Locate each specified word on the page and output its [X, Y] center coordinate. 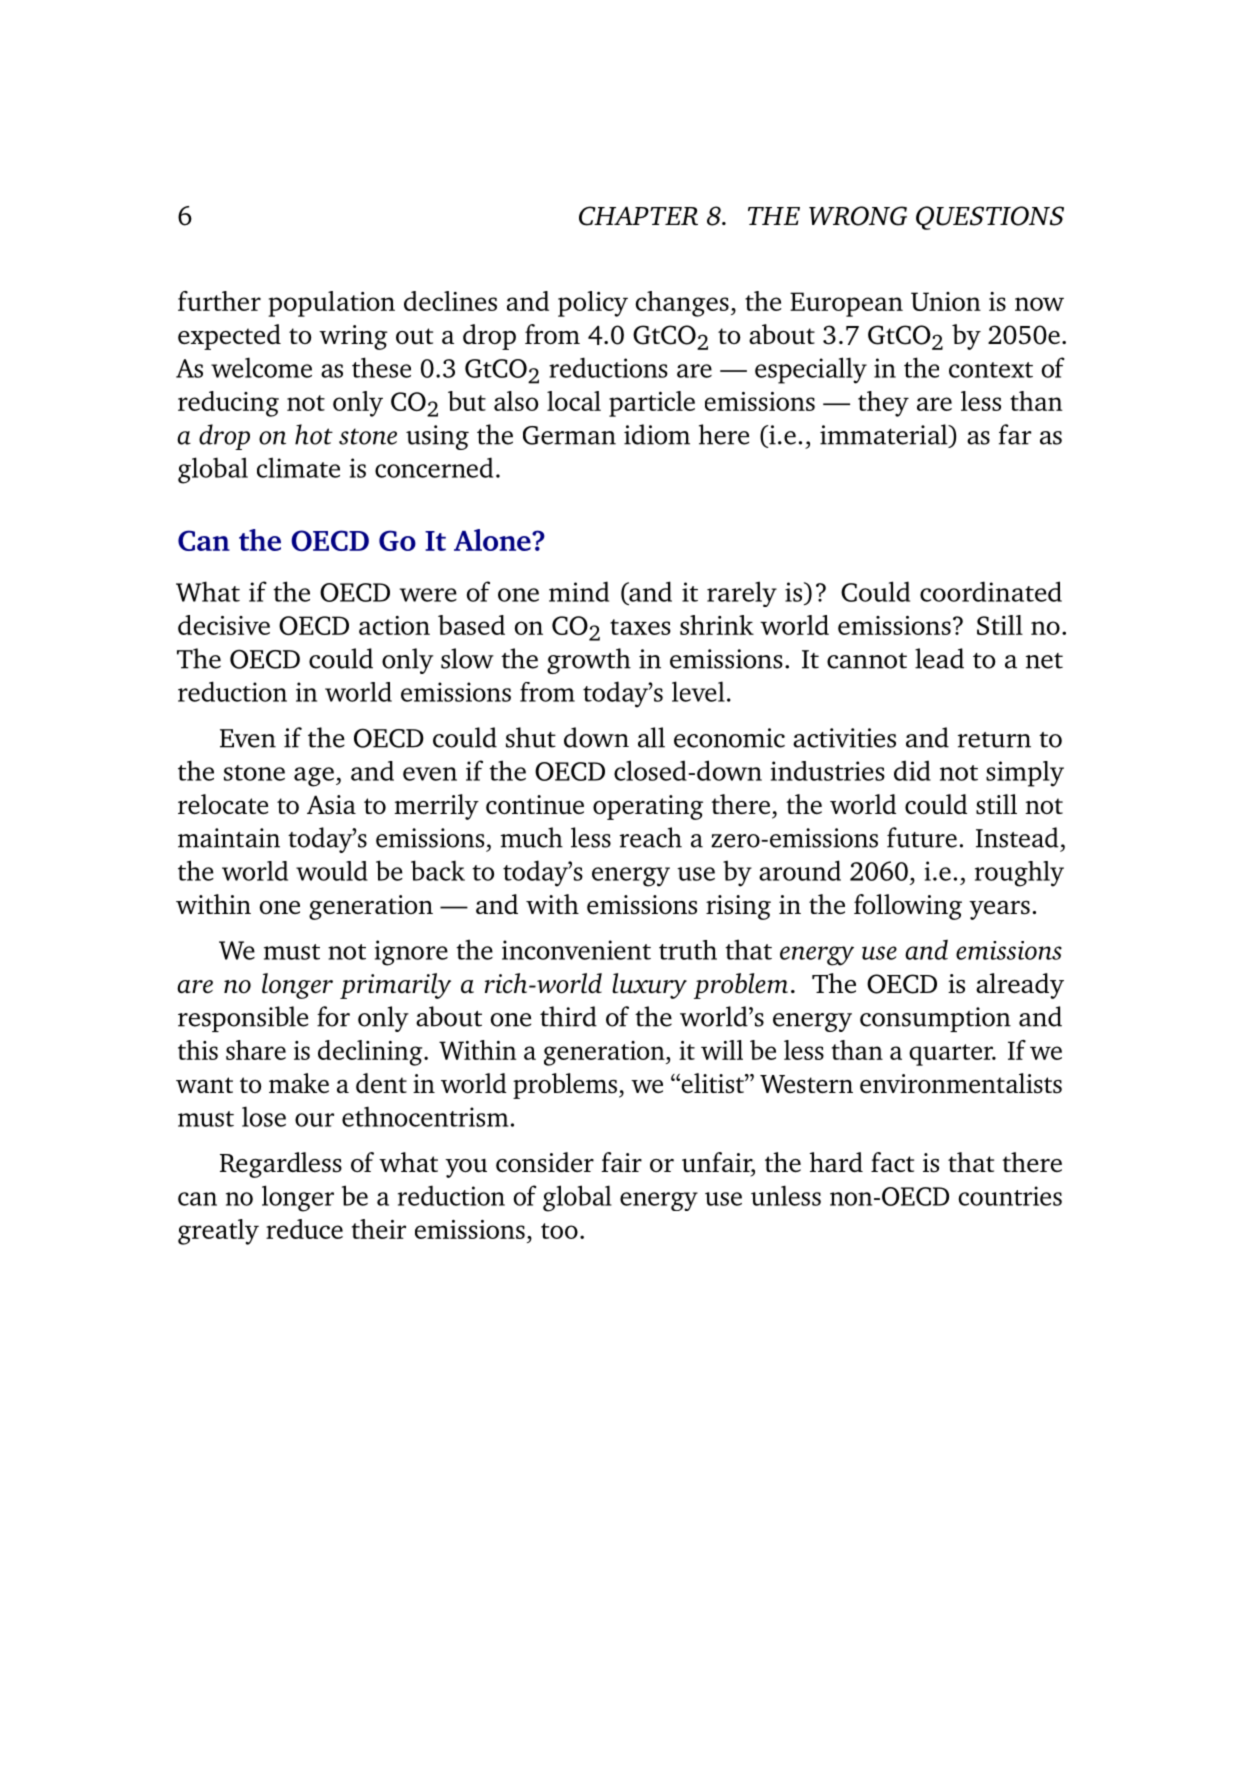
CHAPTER [638, 216]
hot [314, 434]
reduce [304, 1229]
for [333, 1016]
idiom [657, 434]
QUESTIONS [990, 218]
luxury [649, 986]
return [994, 740]
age [314, 777]
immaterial [885, 435]
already [1020, 986]
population [331, 304]
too [559, 1231]
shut [531, 737]
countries [1010, 1196]
